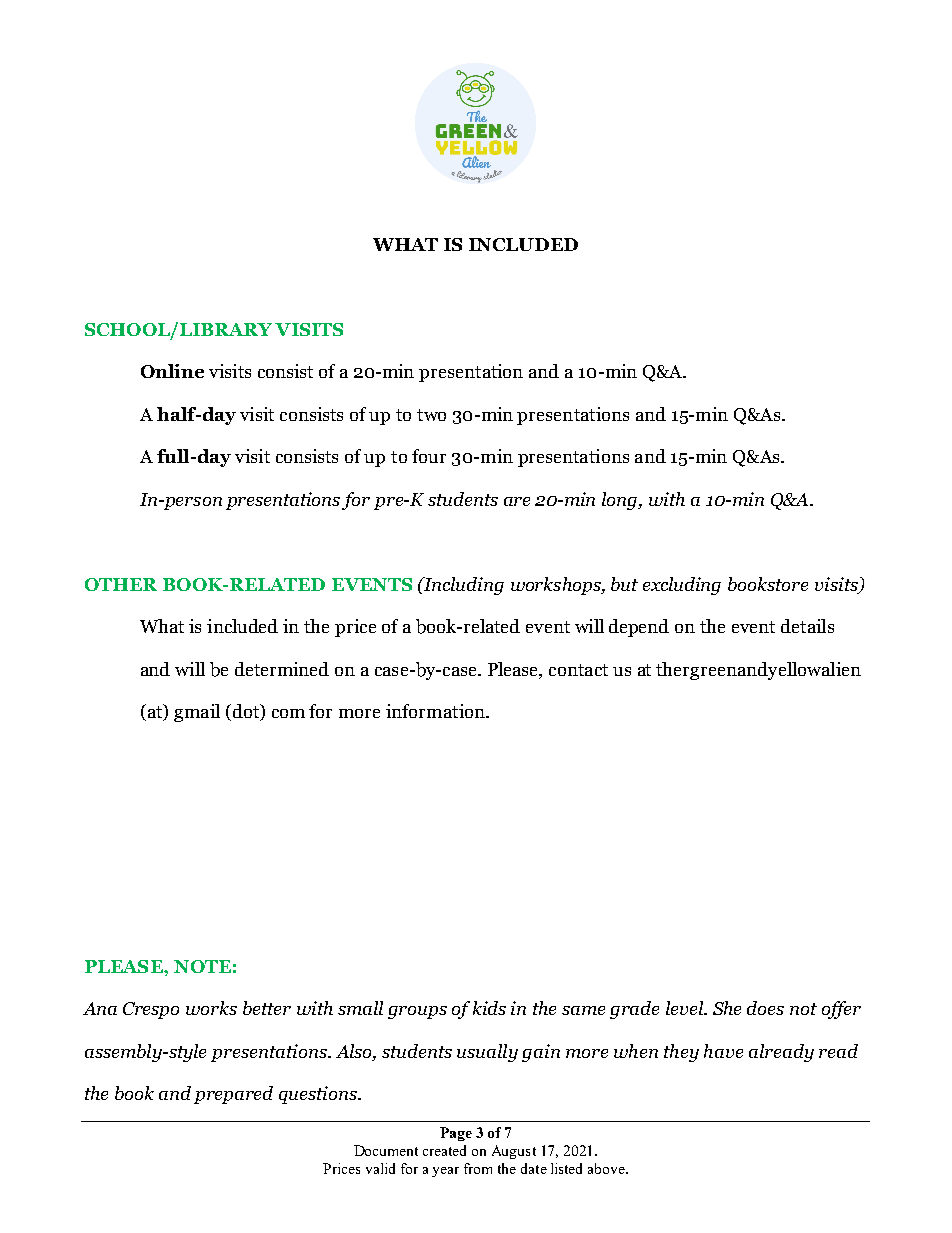 This screenshot has width=952, height=1233. What do you see at coordinates (436, 711) in the screenshot?
I see `information` at bounding box center [436, 711].
